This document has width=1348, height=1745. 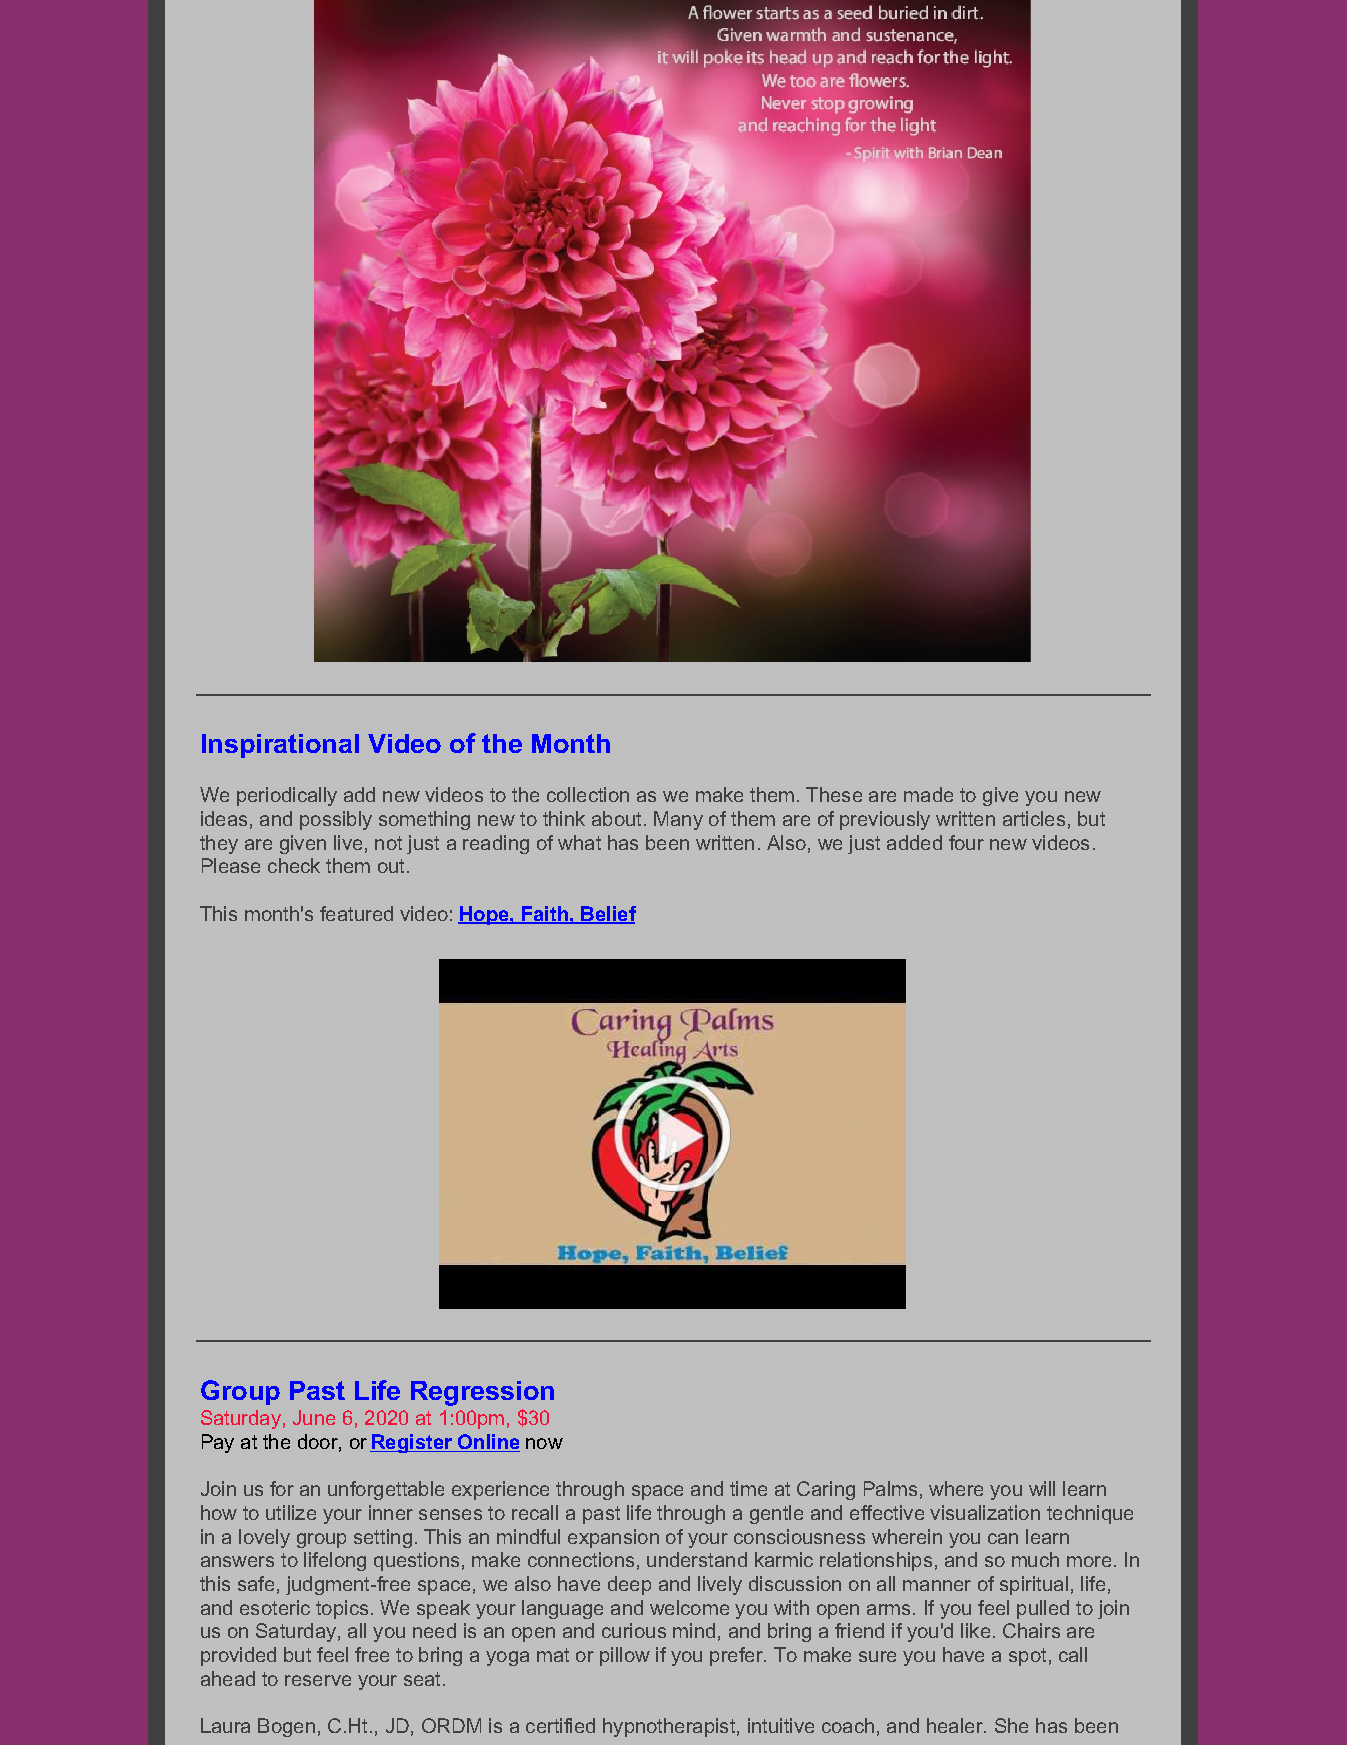 What do you see at coordinates (280, 746) in the document?
I see `Inspirational` at bounding box center [280, 746].
